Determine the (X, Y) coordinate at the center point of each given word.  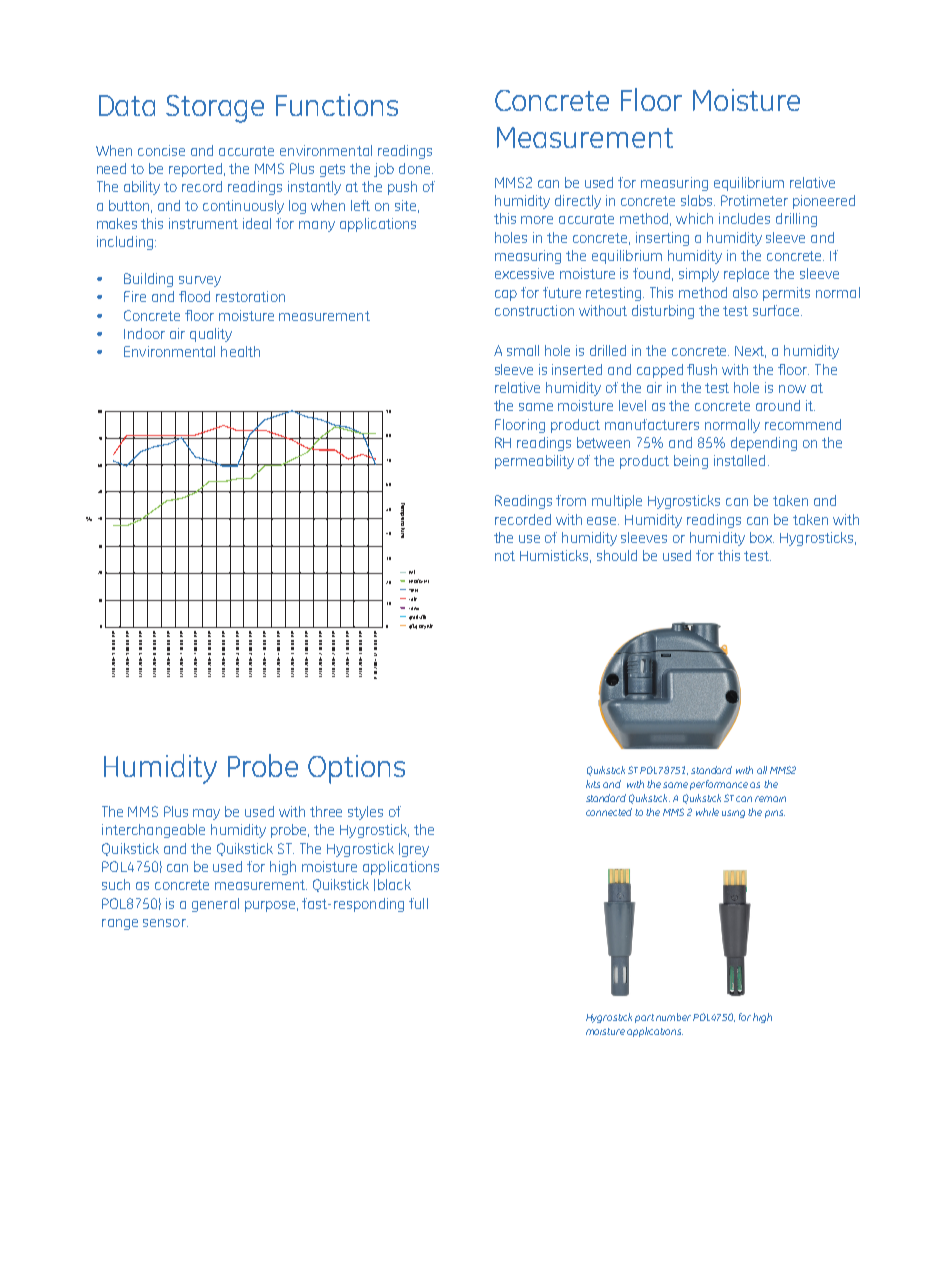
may (206, 814)
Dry (422, 627)
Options (356, 769)
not (505, 556)
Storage (215, 109)
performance (719, 785)
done (416, 168)
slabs (698, 200)
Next (750, 352)
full (418, 903)
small (523, 350)
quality (211, 335)
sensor (165, 923)
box (762, 537)
